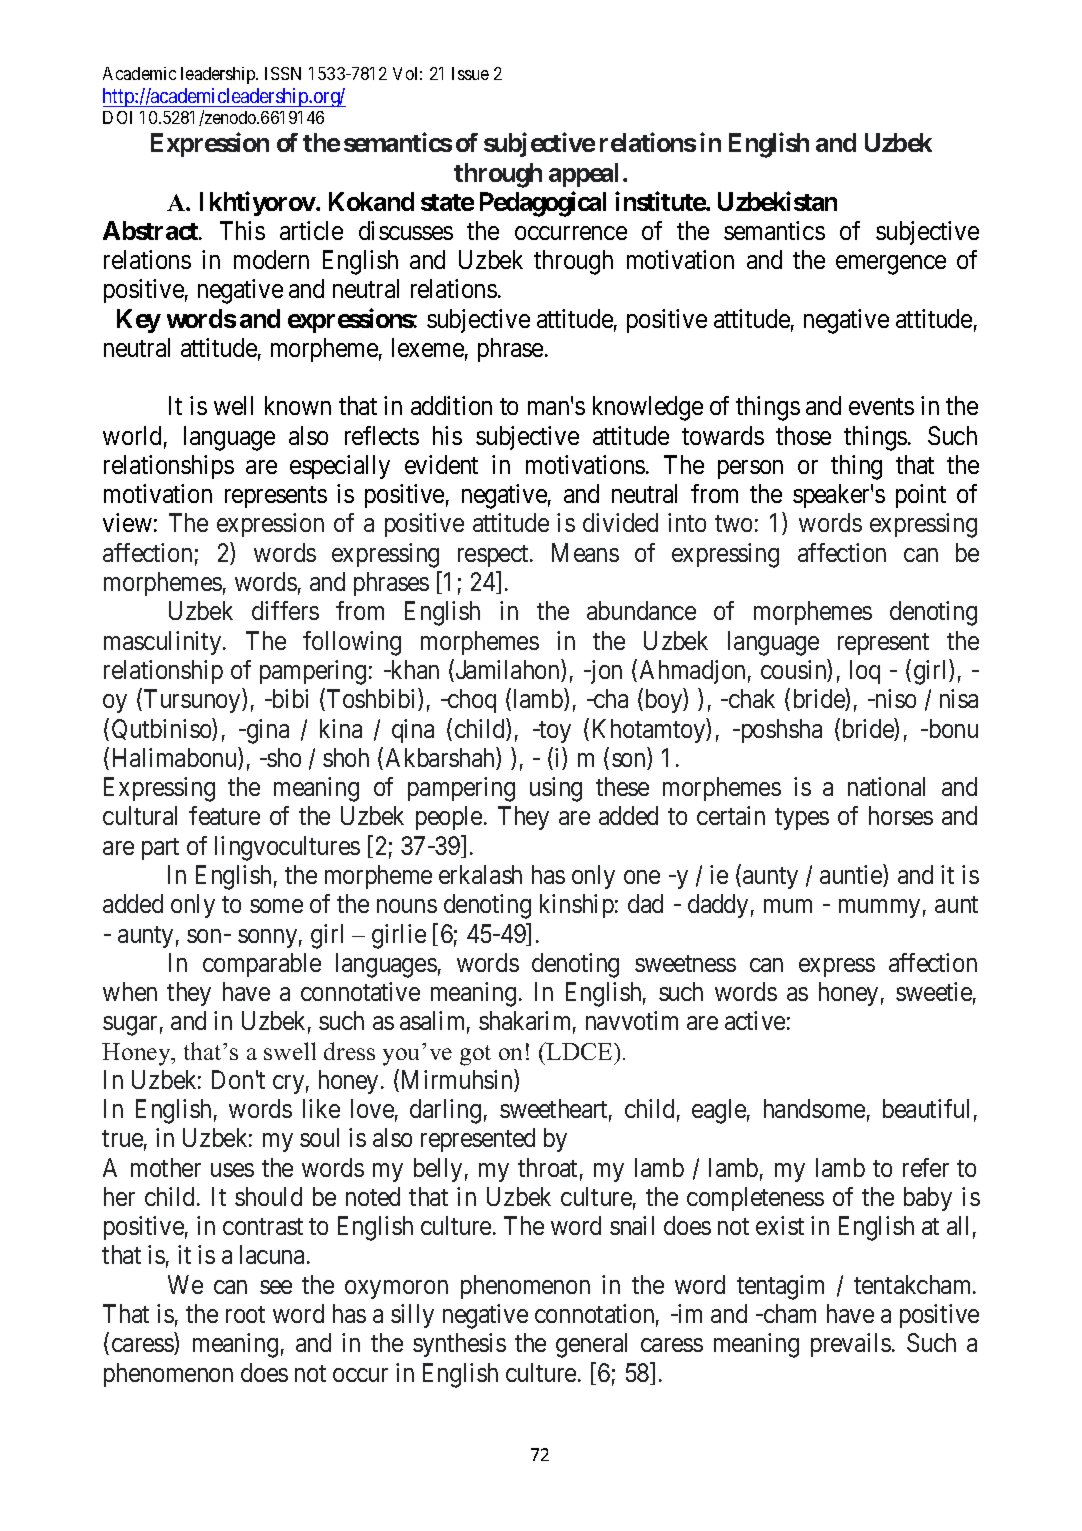  I want to click on comparable, so click(262, 965).
